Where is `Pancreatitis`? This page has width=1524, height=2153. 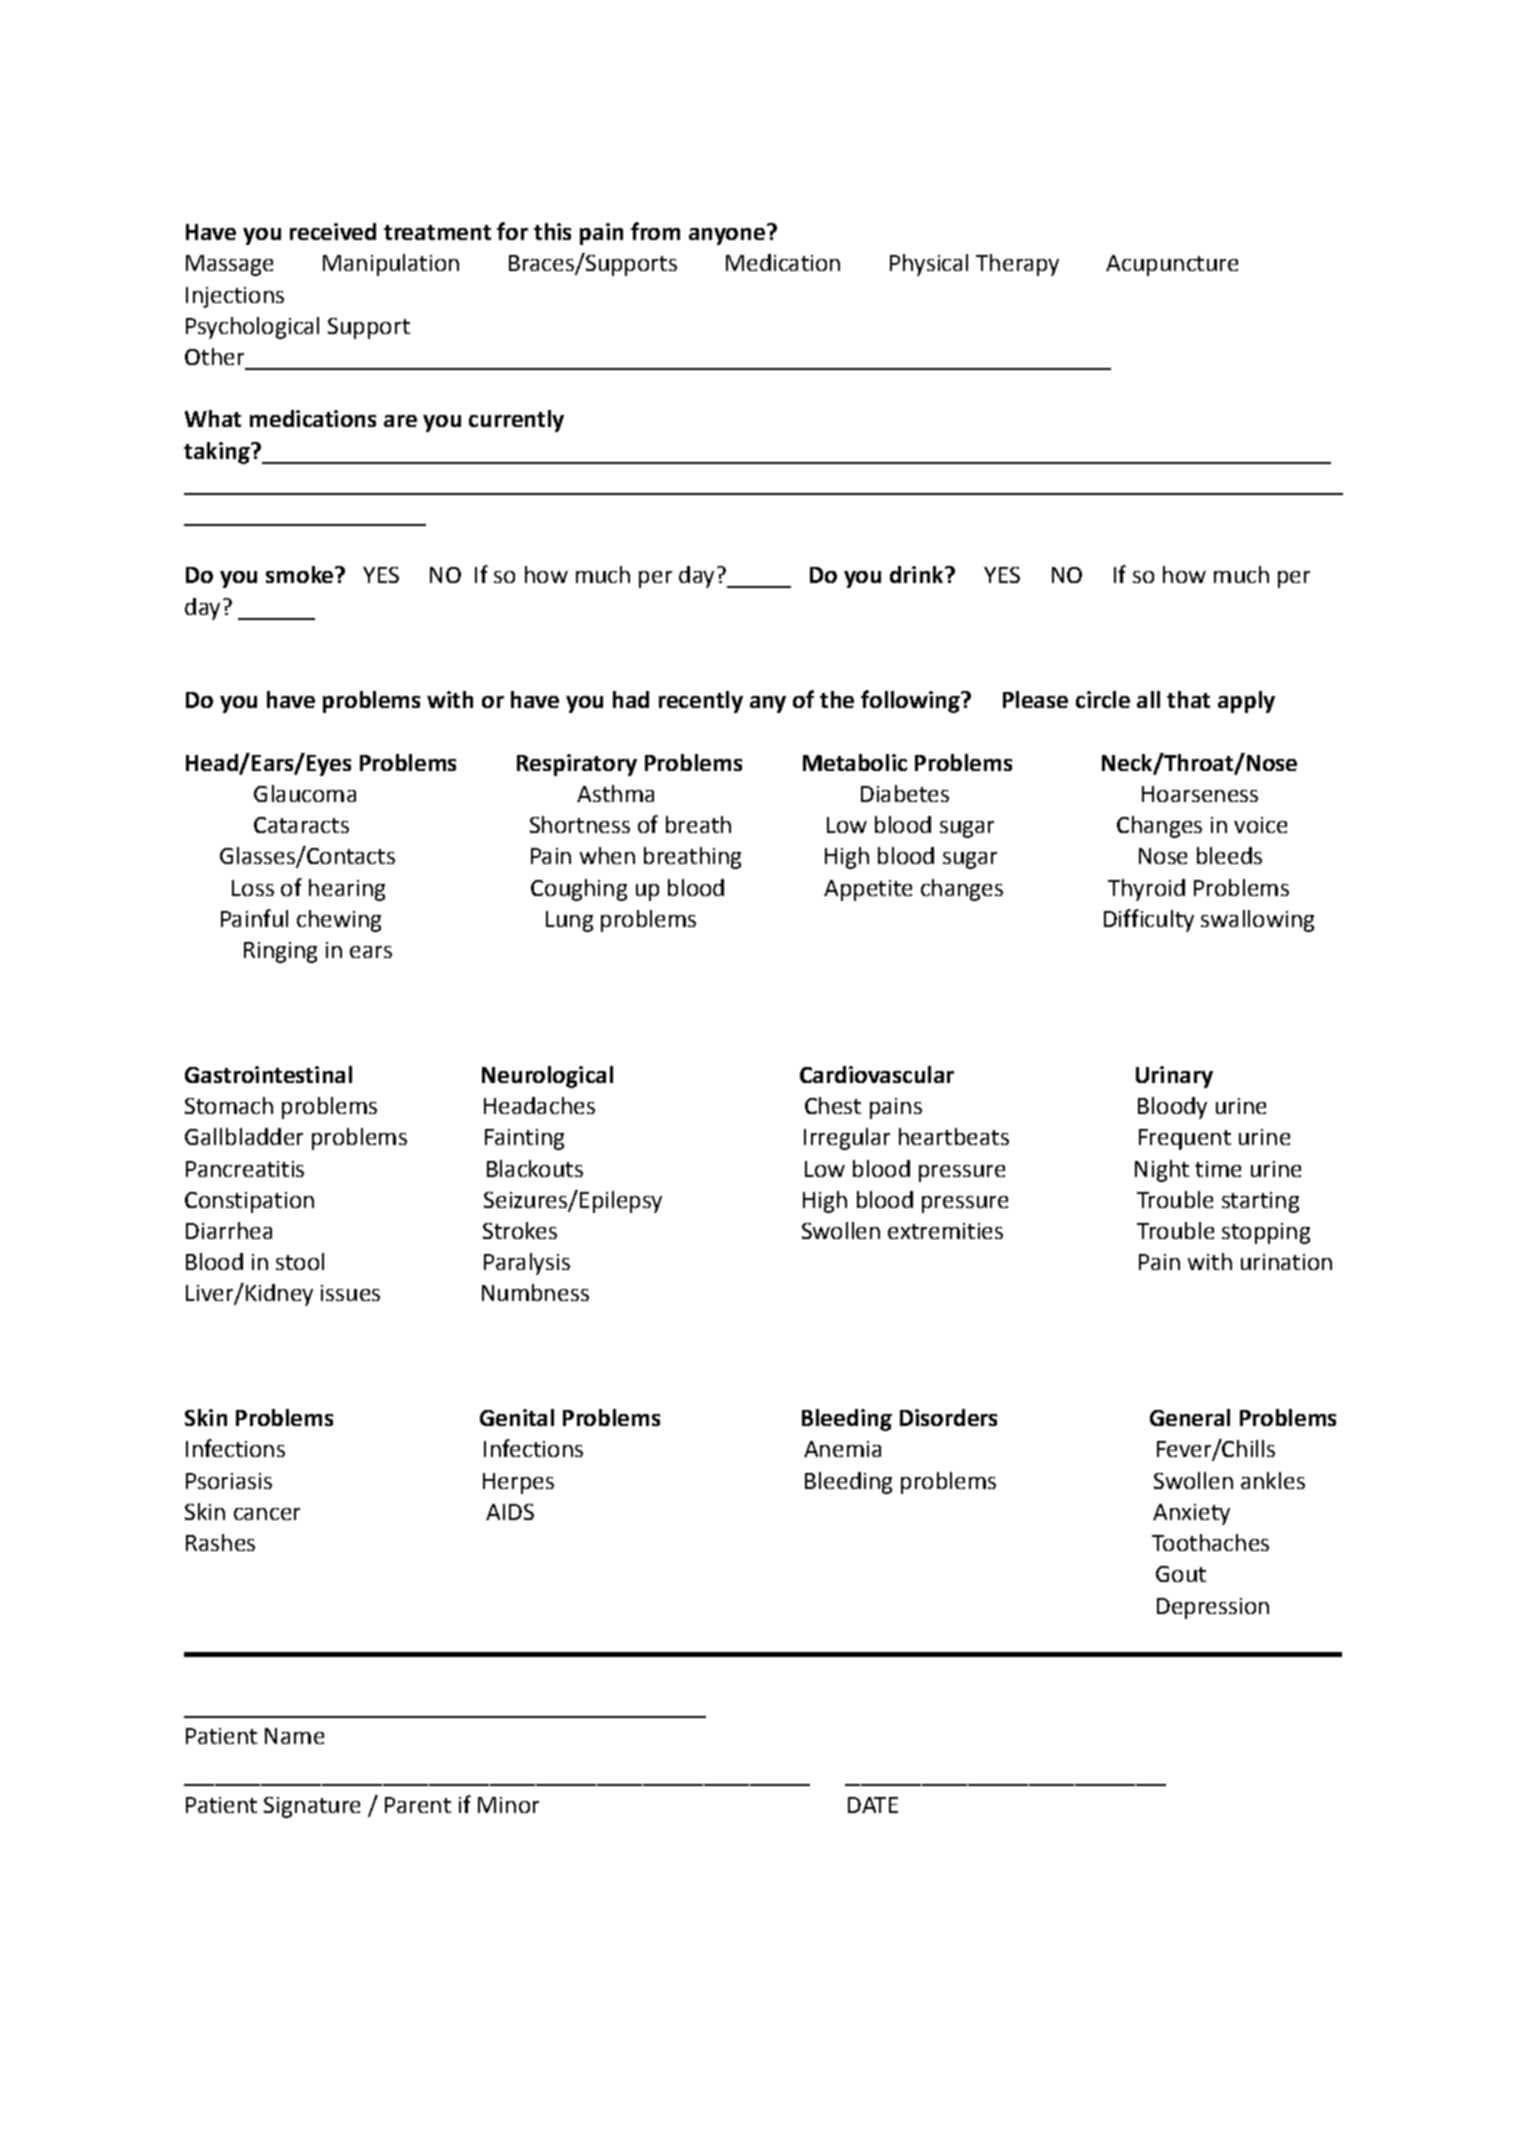
Pancreatitis is located at coordinates (245, 1169).
